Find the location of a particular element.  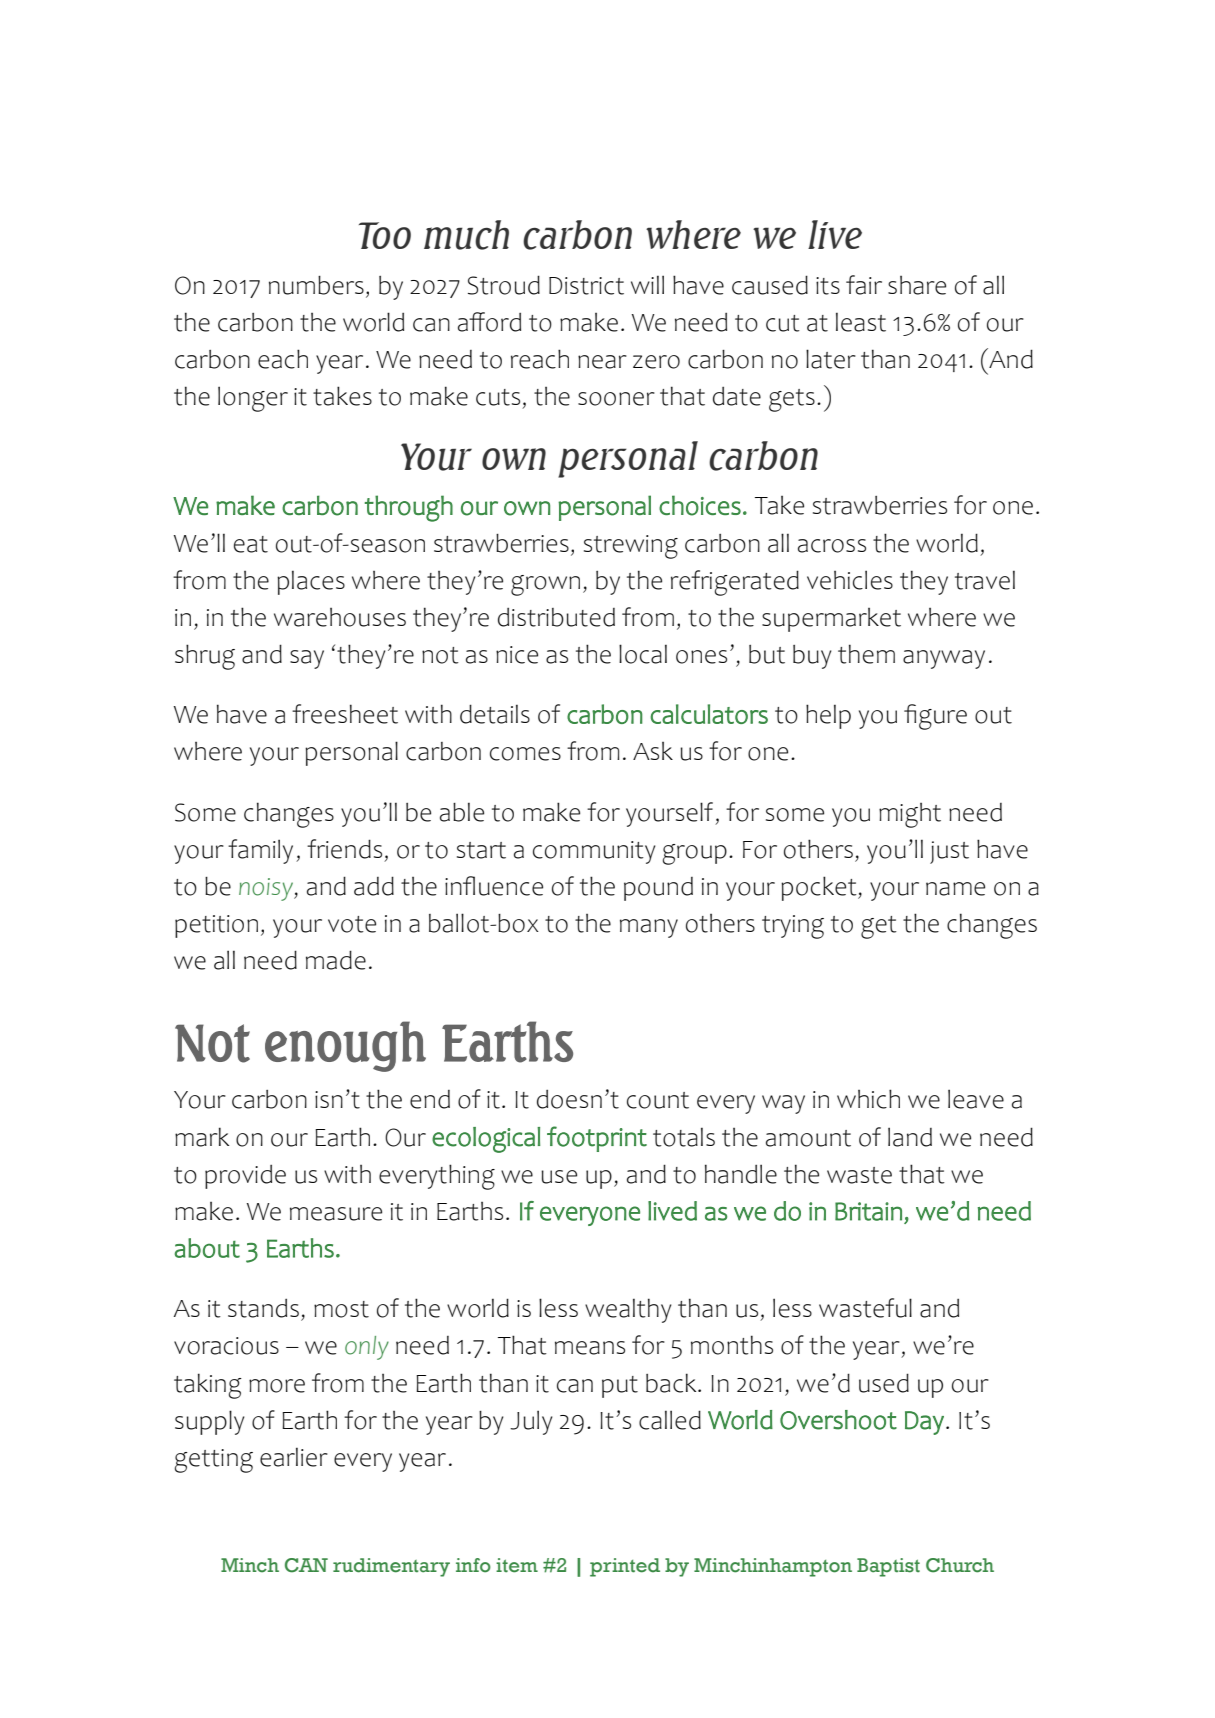

printed is located at coordinates (625, 1567).
